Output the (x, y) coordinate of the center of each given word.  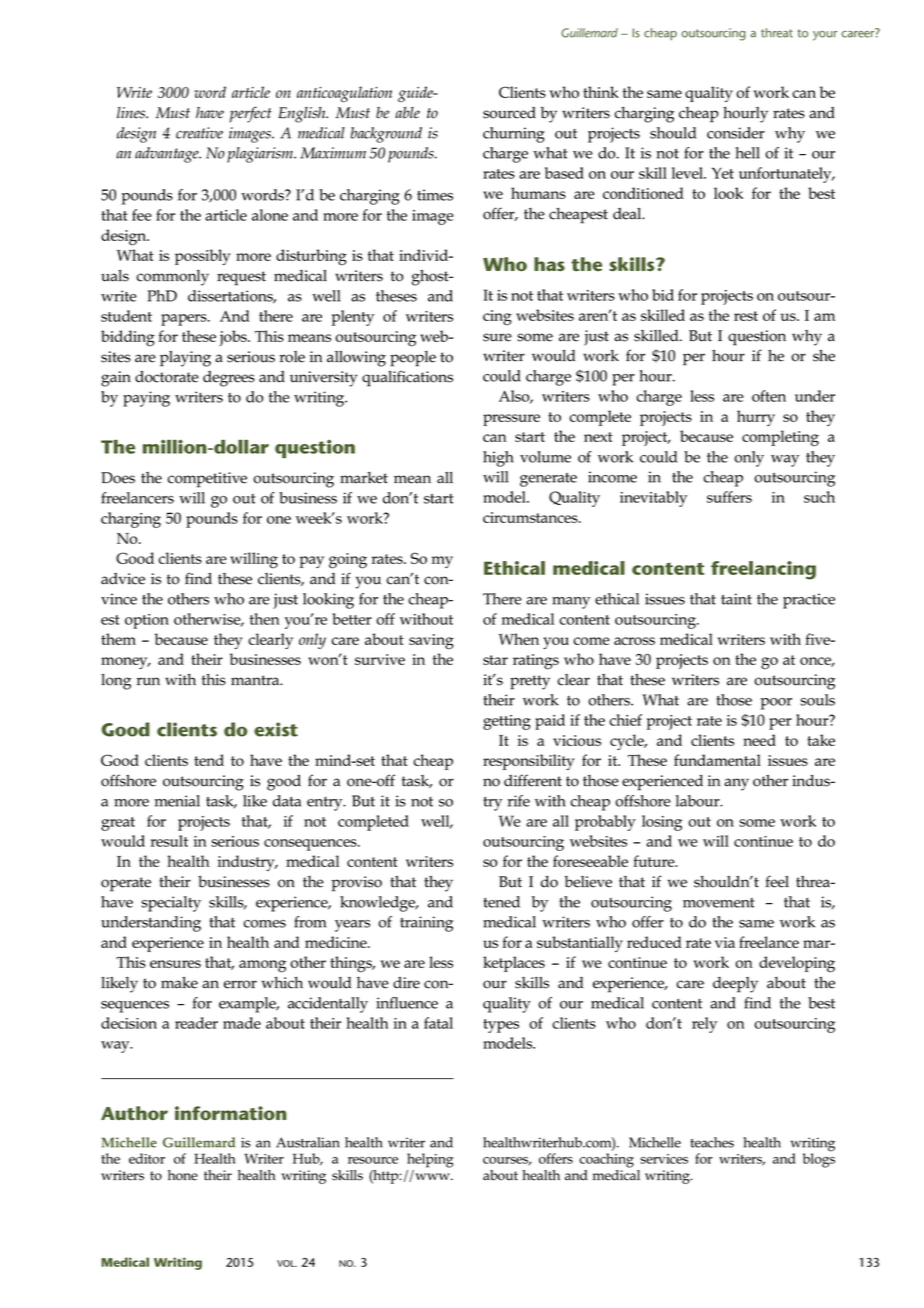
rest (746, 316)
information (230, 1113)
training (426, 924)
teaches (712, 1142)
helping (430, 1160)
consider (736, 133)
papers (185, 320)
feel (777, 881)
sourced (509, 113)
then (264, 619)
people (413, 359)
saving (431, 642)
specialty (171, 904)
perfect (251, 114)
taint (736, 599)
